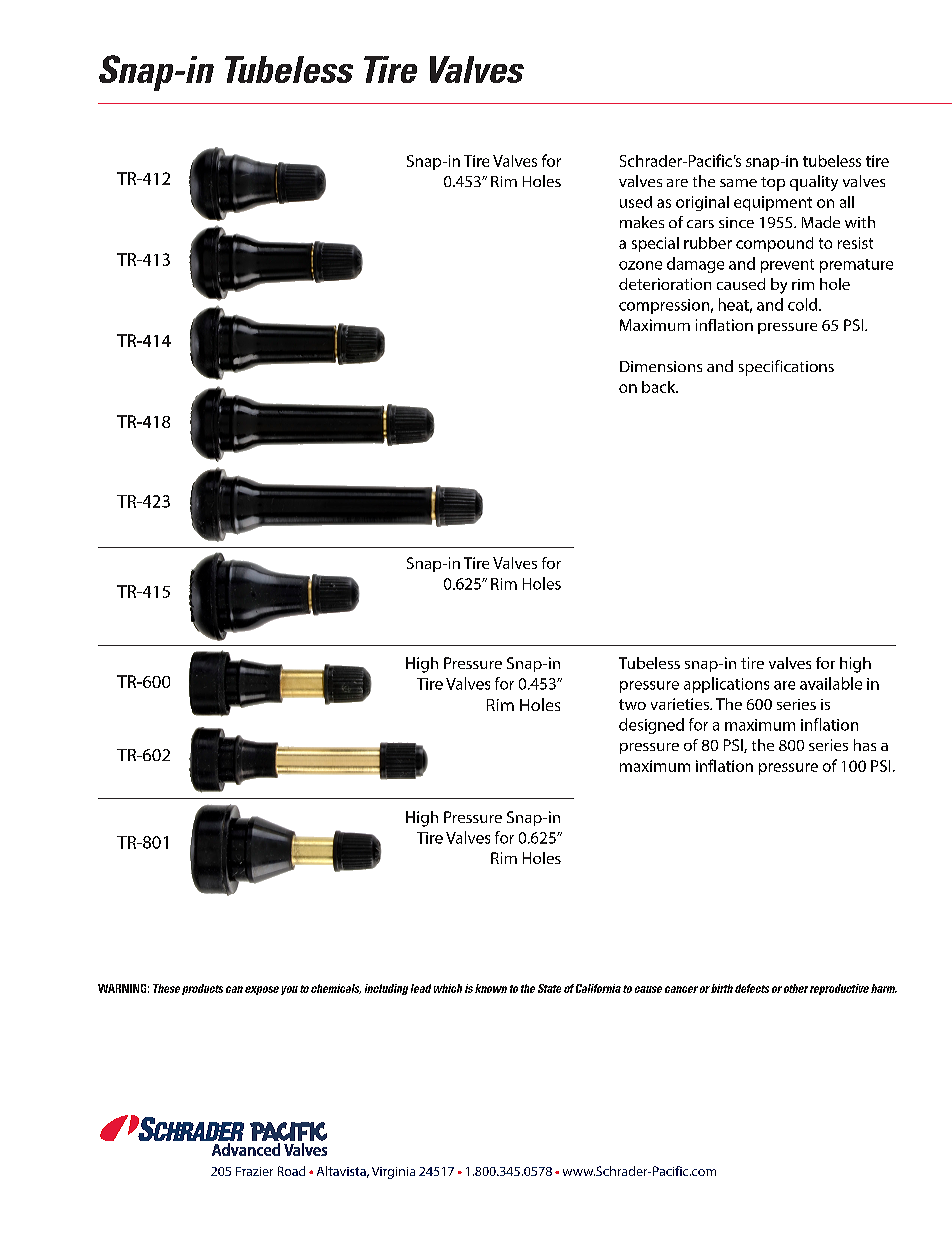  What do you see at coordinates (660, 387) in the screenshot?
I see `back` at bounding box center [660, 387].
